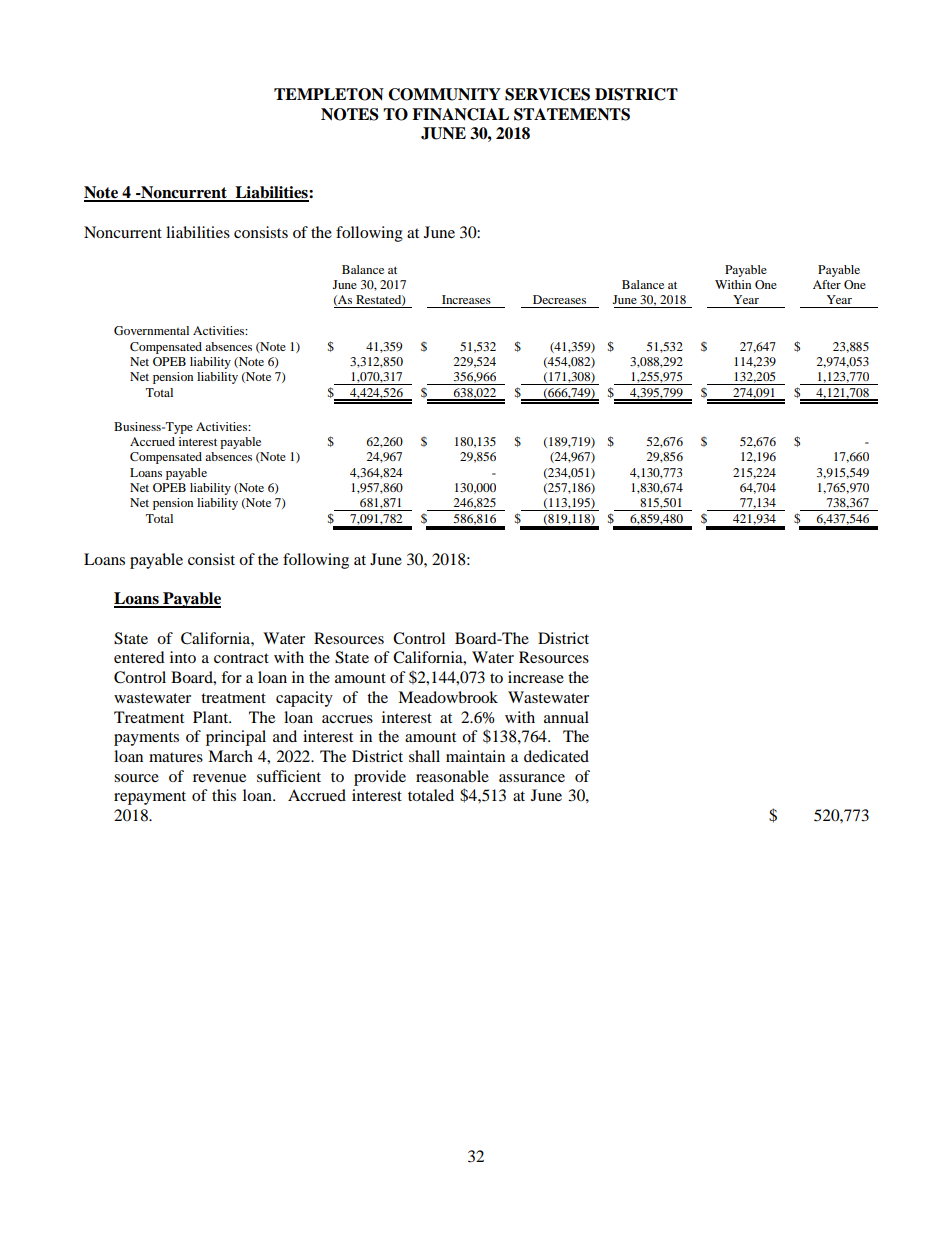 This screenshot has width=952, height=1233. Describe the element at coordinates (219, 778) in the screenshot. I see `revenue` at that location.
